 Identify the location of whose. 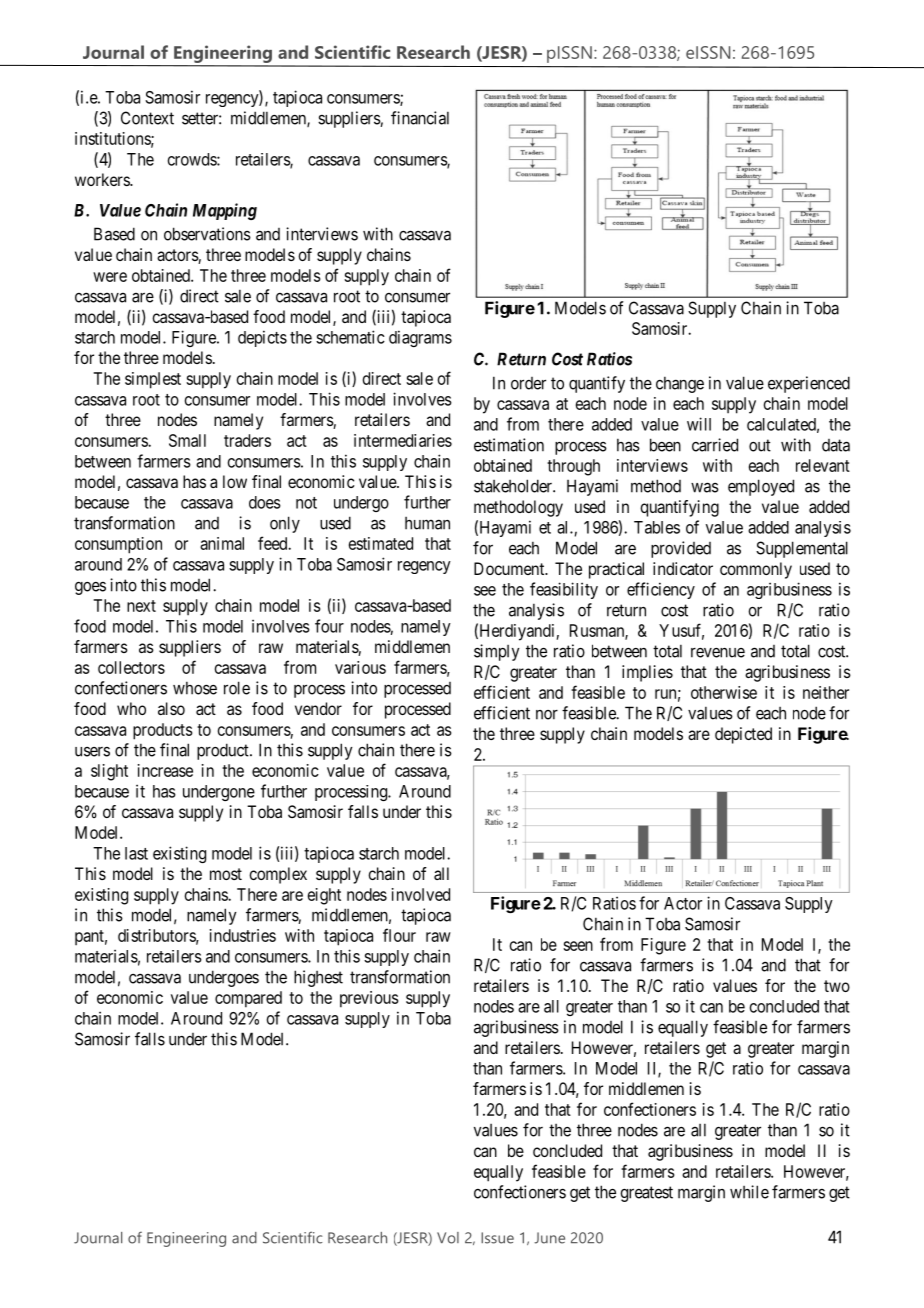
(195, 688).
